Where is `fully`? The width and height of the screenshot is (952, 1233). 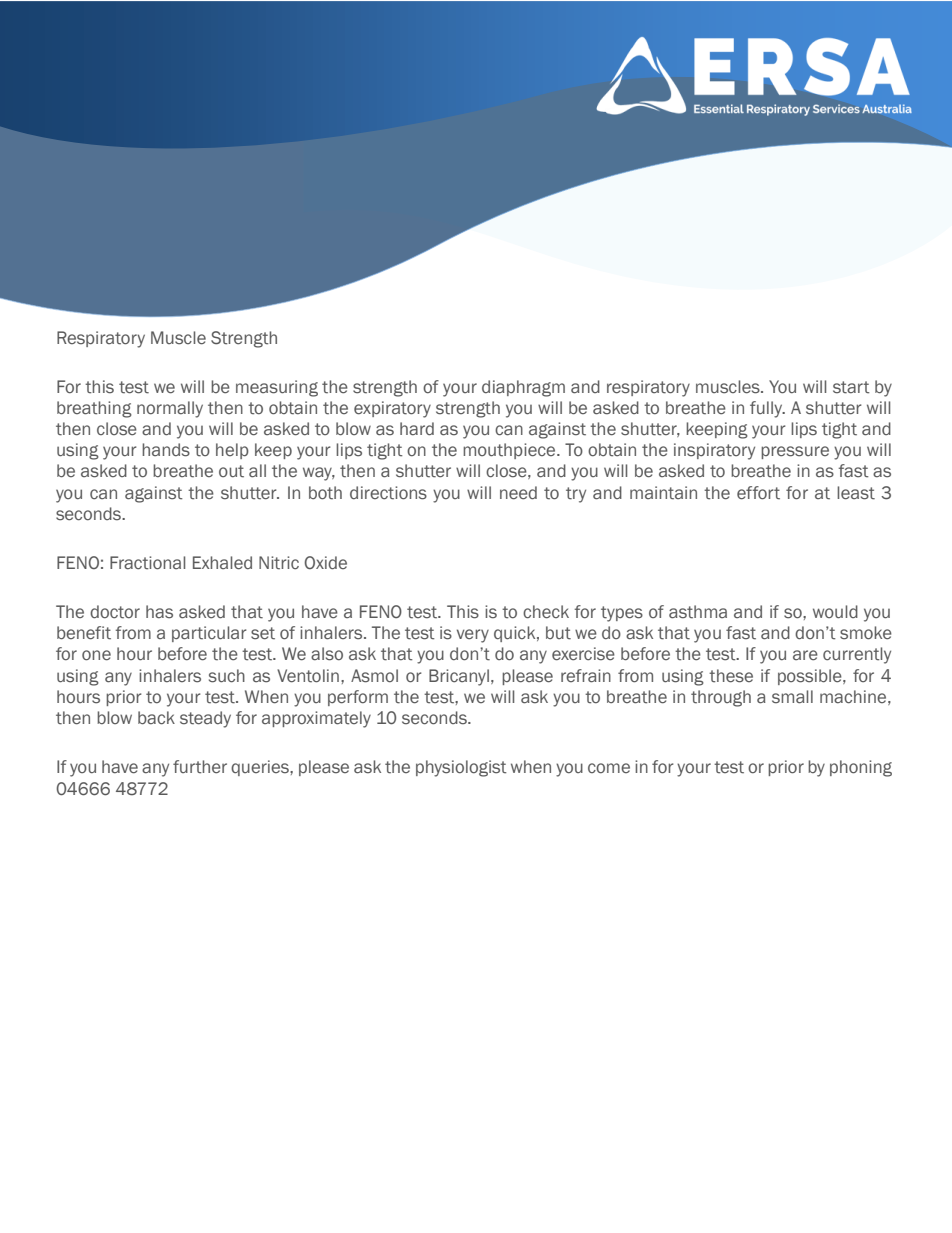
fully is located at coordinates (767, 409).
